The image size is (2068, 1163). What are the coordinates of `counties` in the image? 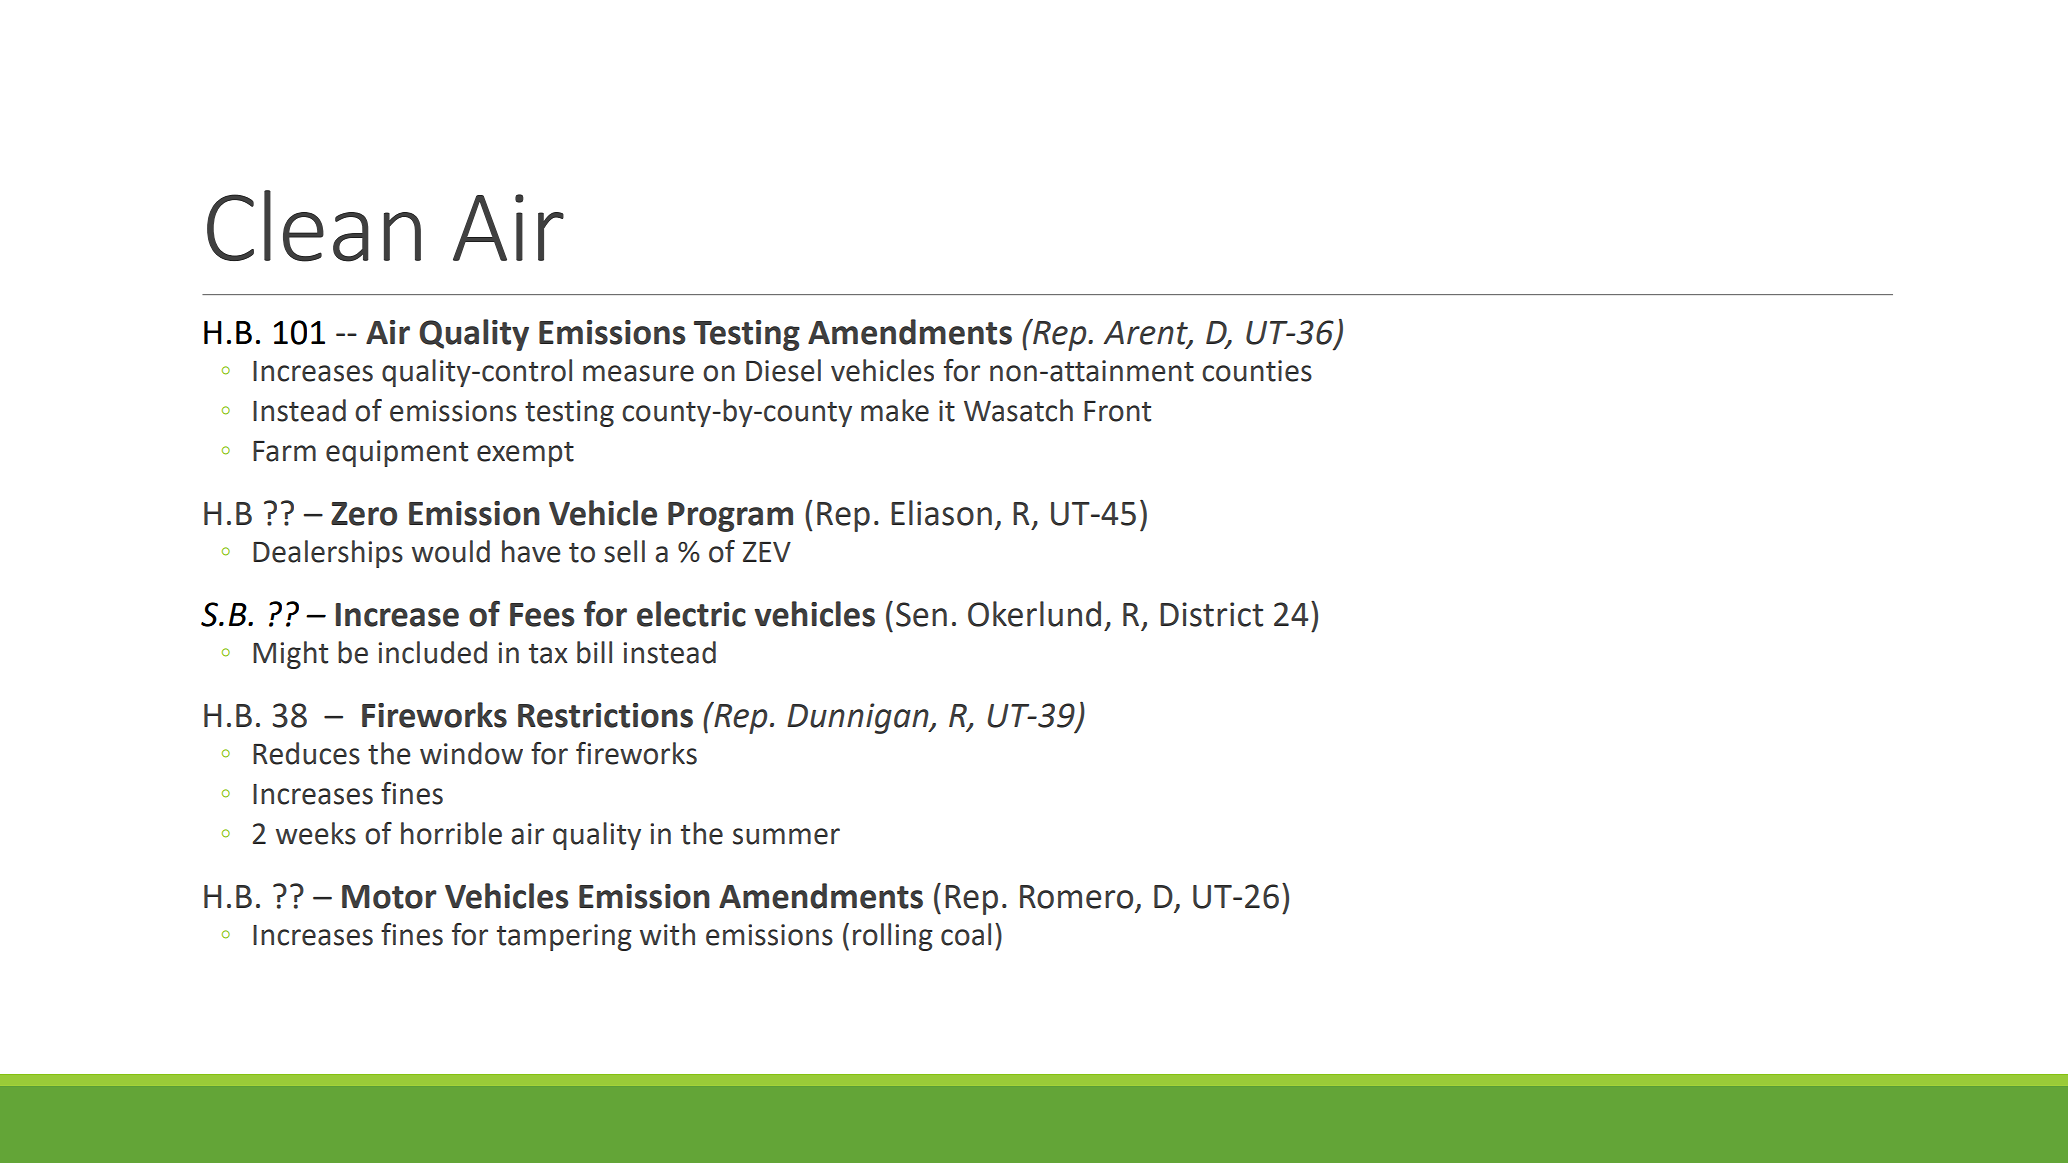 It's located at (1257, 371).
